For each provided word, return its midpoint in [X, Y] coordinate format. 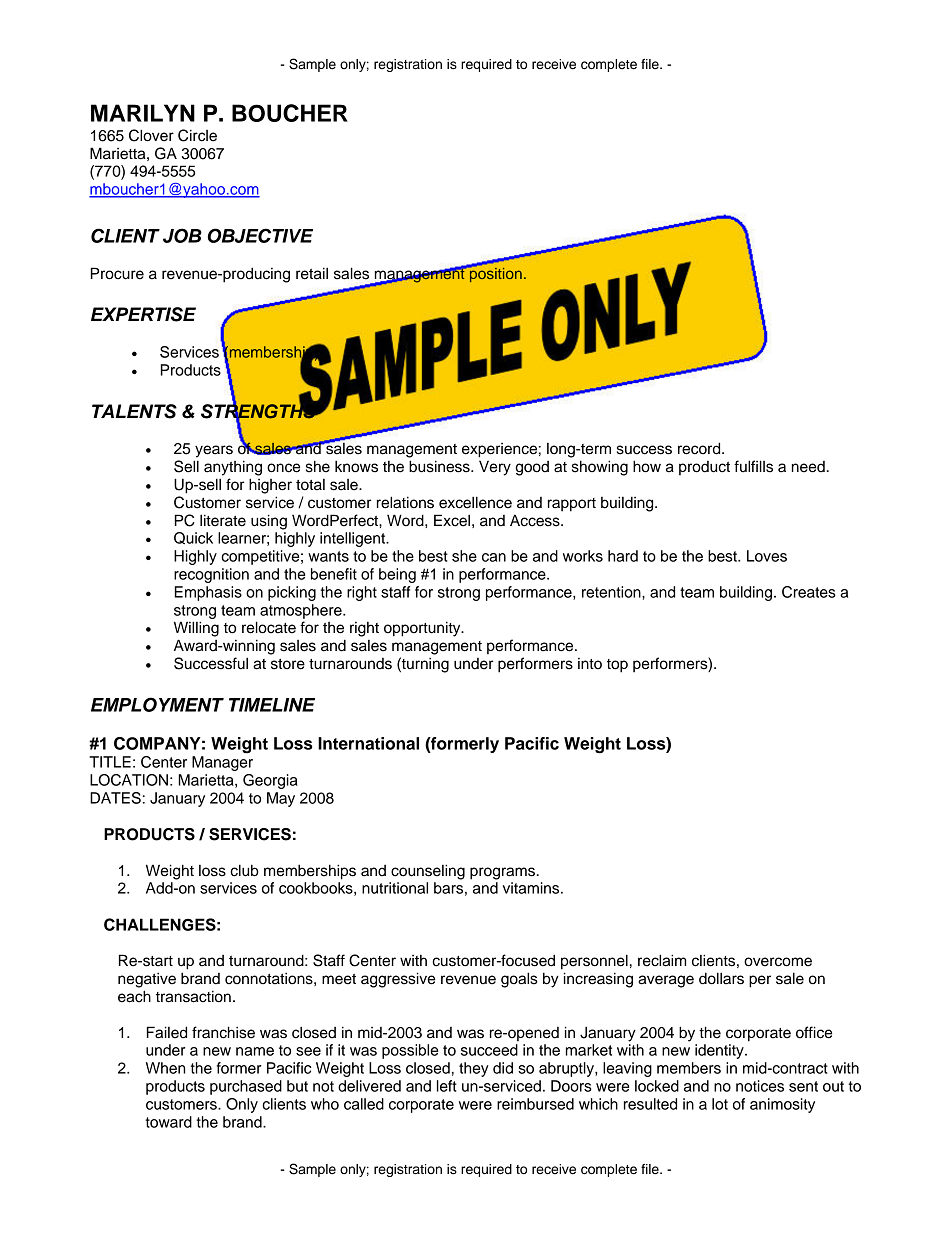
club [244, 870]
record [700, 448]
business [440, 466]
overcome [778, 962]
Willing [196, 629]
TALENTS [134, 411]
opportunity [423, 629]
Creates [809, 592]
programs [502, 873]
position [494, 273]
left [447, 1086]
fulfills [753, 466]
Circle [197, 135]
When [165, 1068]
